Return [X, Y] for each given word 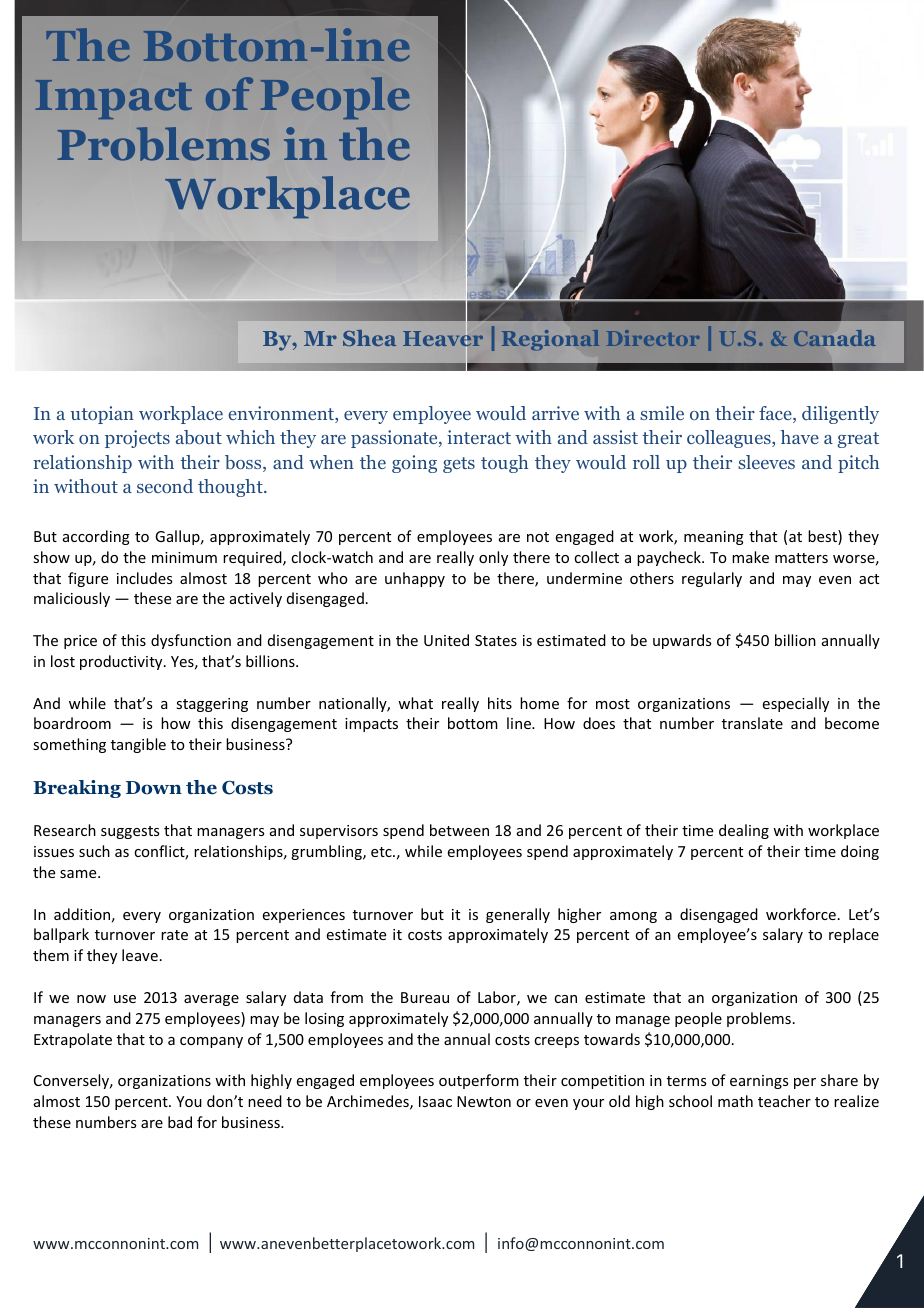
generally [518, 915]
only [493, 558]
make [750, 557]
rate [174, 935]
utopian [102, 415]
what [415, 703]
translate [752, 723]
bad [180, 1122]
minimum [184, 557]
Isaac [435, 1101]
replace [854, 935]
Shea [369, 338]
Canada [835, 338]
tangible [138, 745]
